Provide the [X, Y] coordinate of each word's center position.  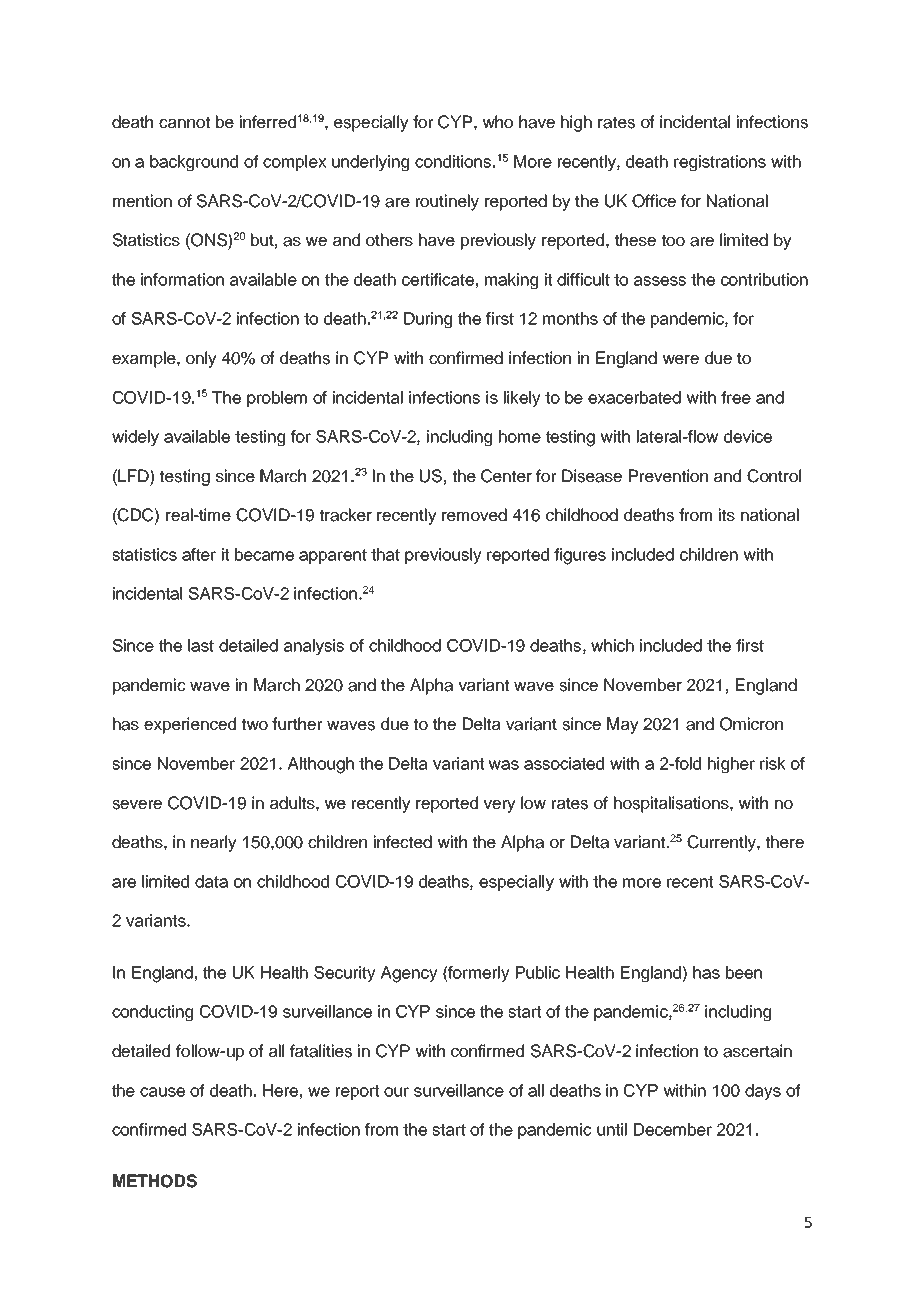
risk [773, 763]
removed [474, 515]
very [499, 806]
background [194, 163]
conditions [453, 161]
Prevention [668, 476]
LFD [133, 475]
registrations [720, 163]
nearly [214, 843]
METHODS [155, 1181]
